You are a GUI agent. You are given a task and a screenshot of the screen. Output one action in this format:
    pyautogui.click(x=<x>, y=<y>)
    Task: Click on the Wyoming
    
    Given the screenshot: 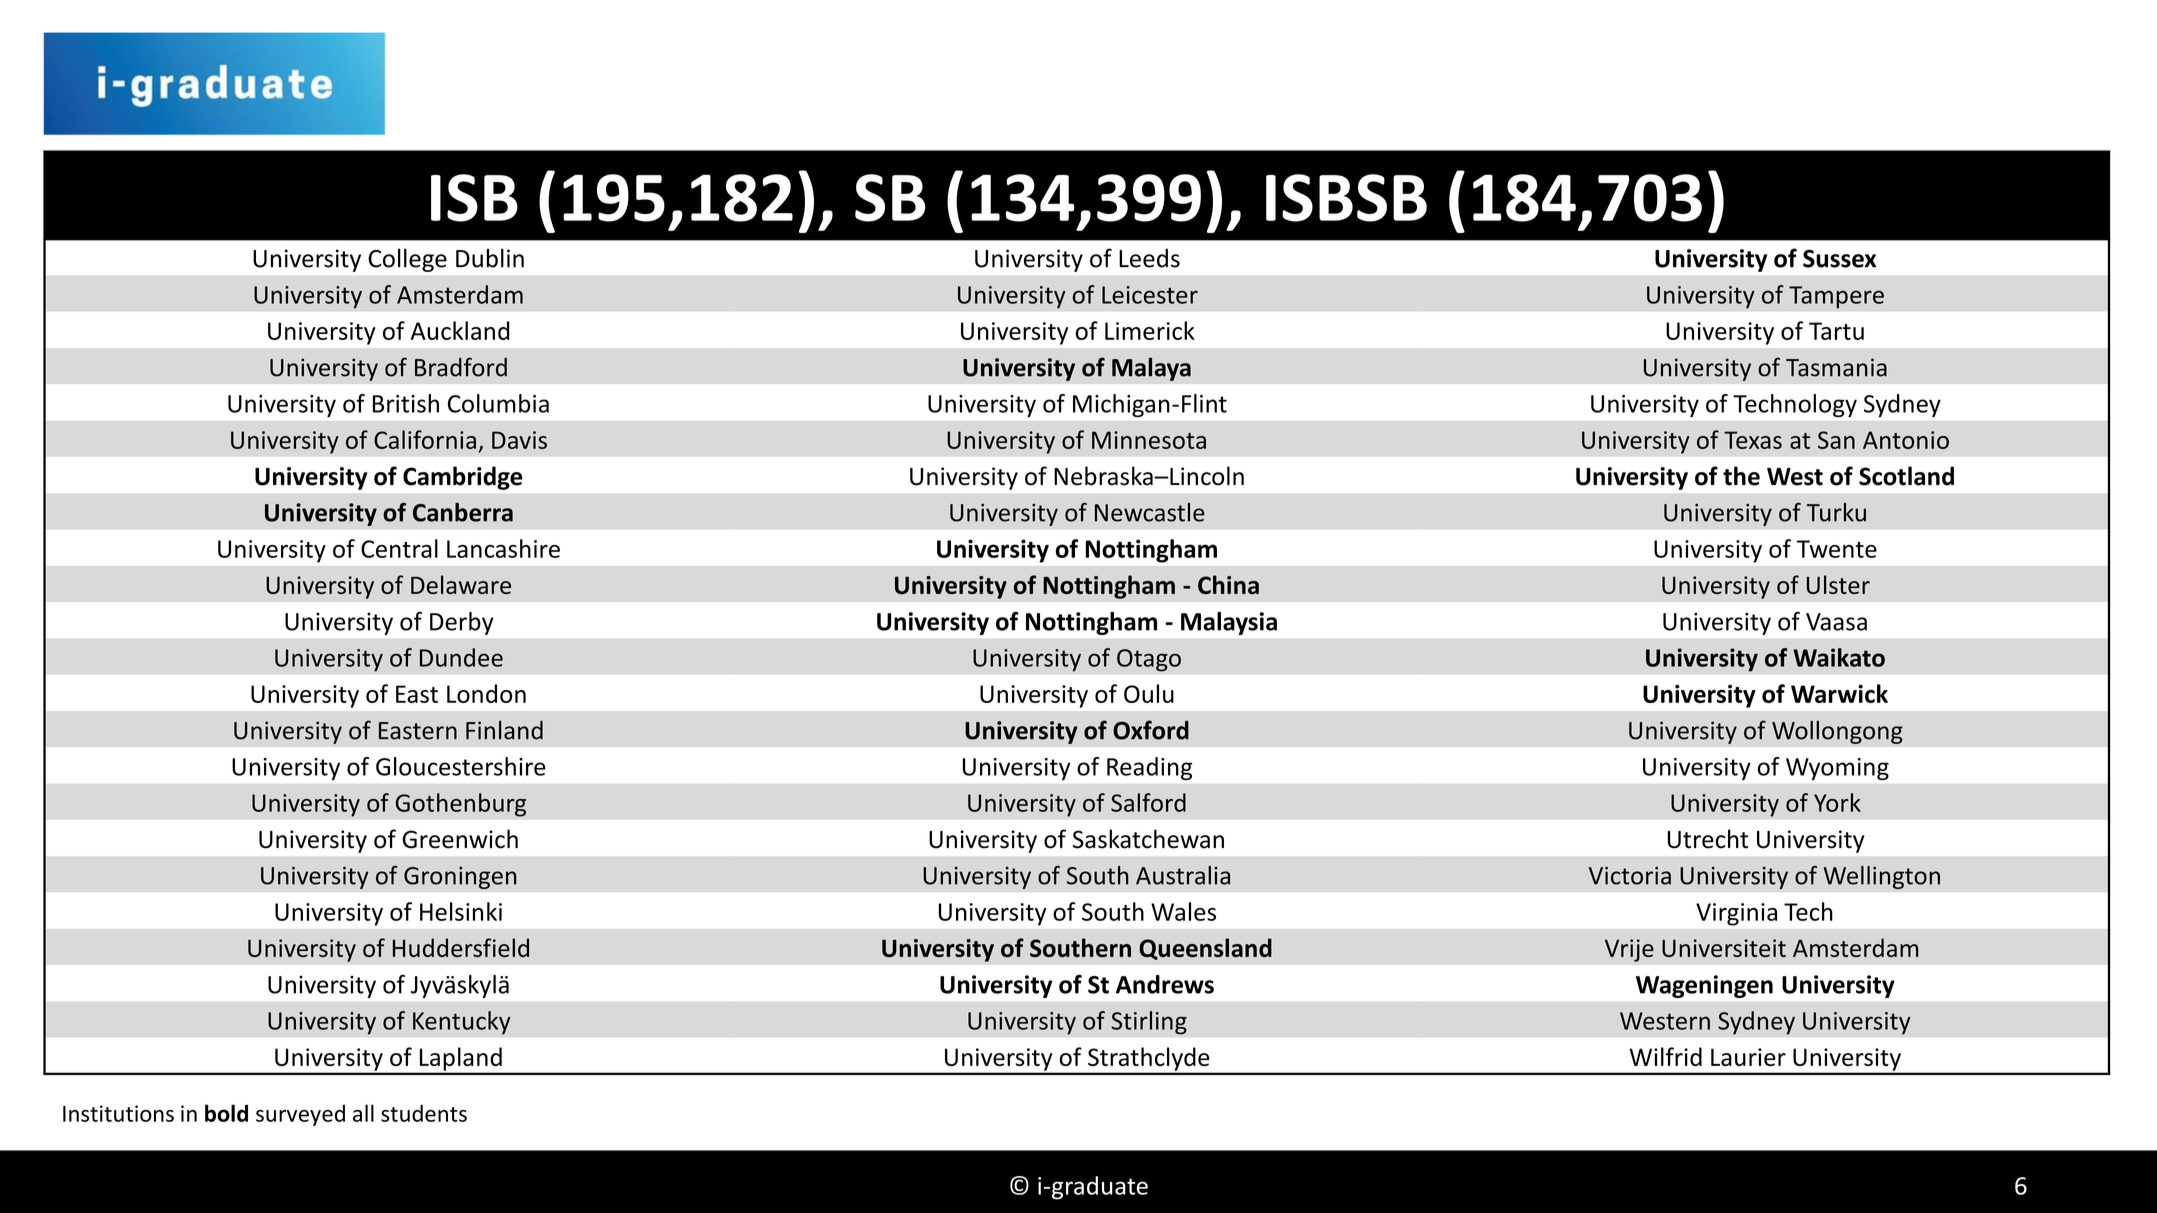 What is the action you would take?
    pyautogui.click(x=1837, y=769)
